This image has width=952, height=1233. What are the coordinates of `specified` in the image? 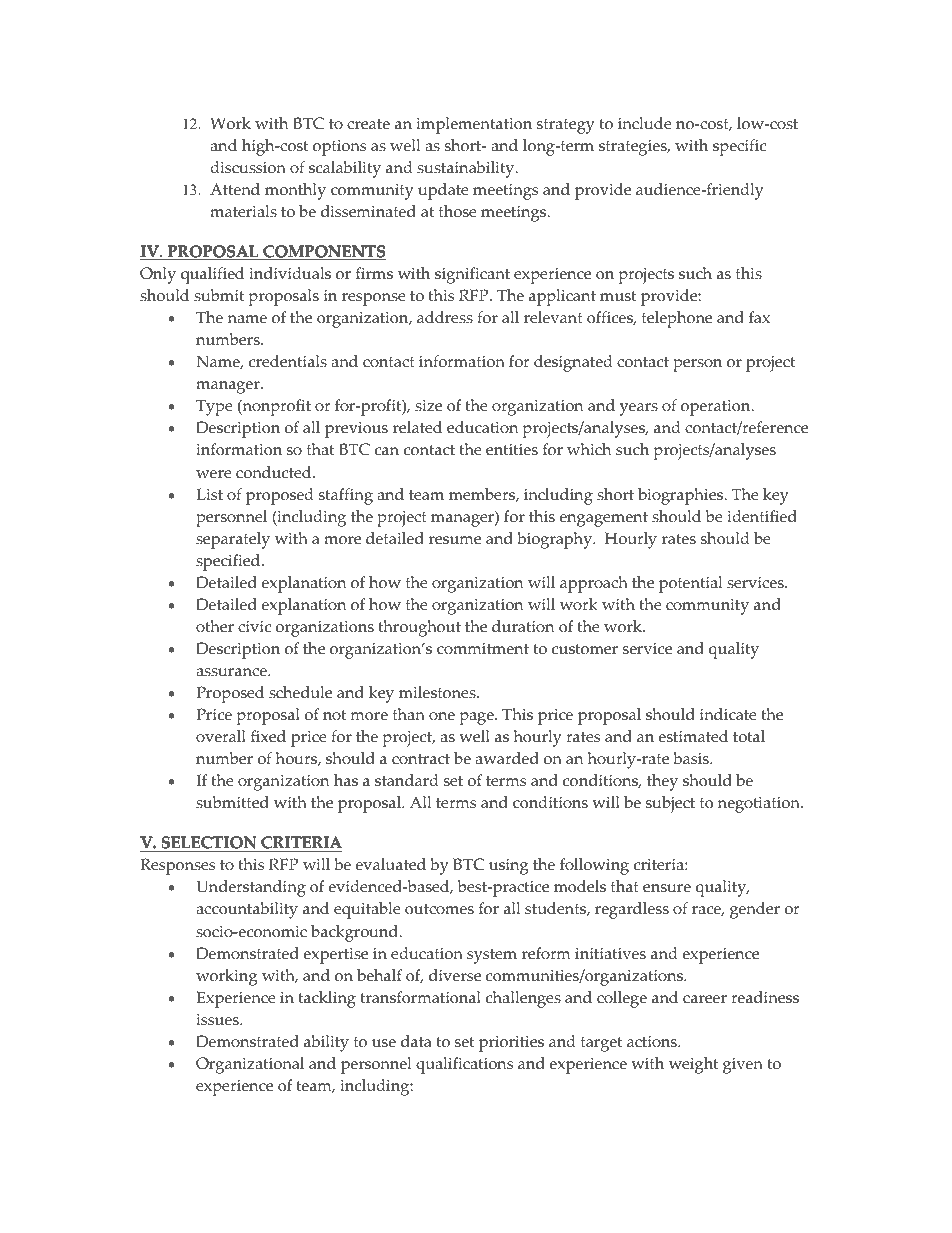 It's located at (229, 562).
